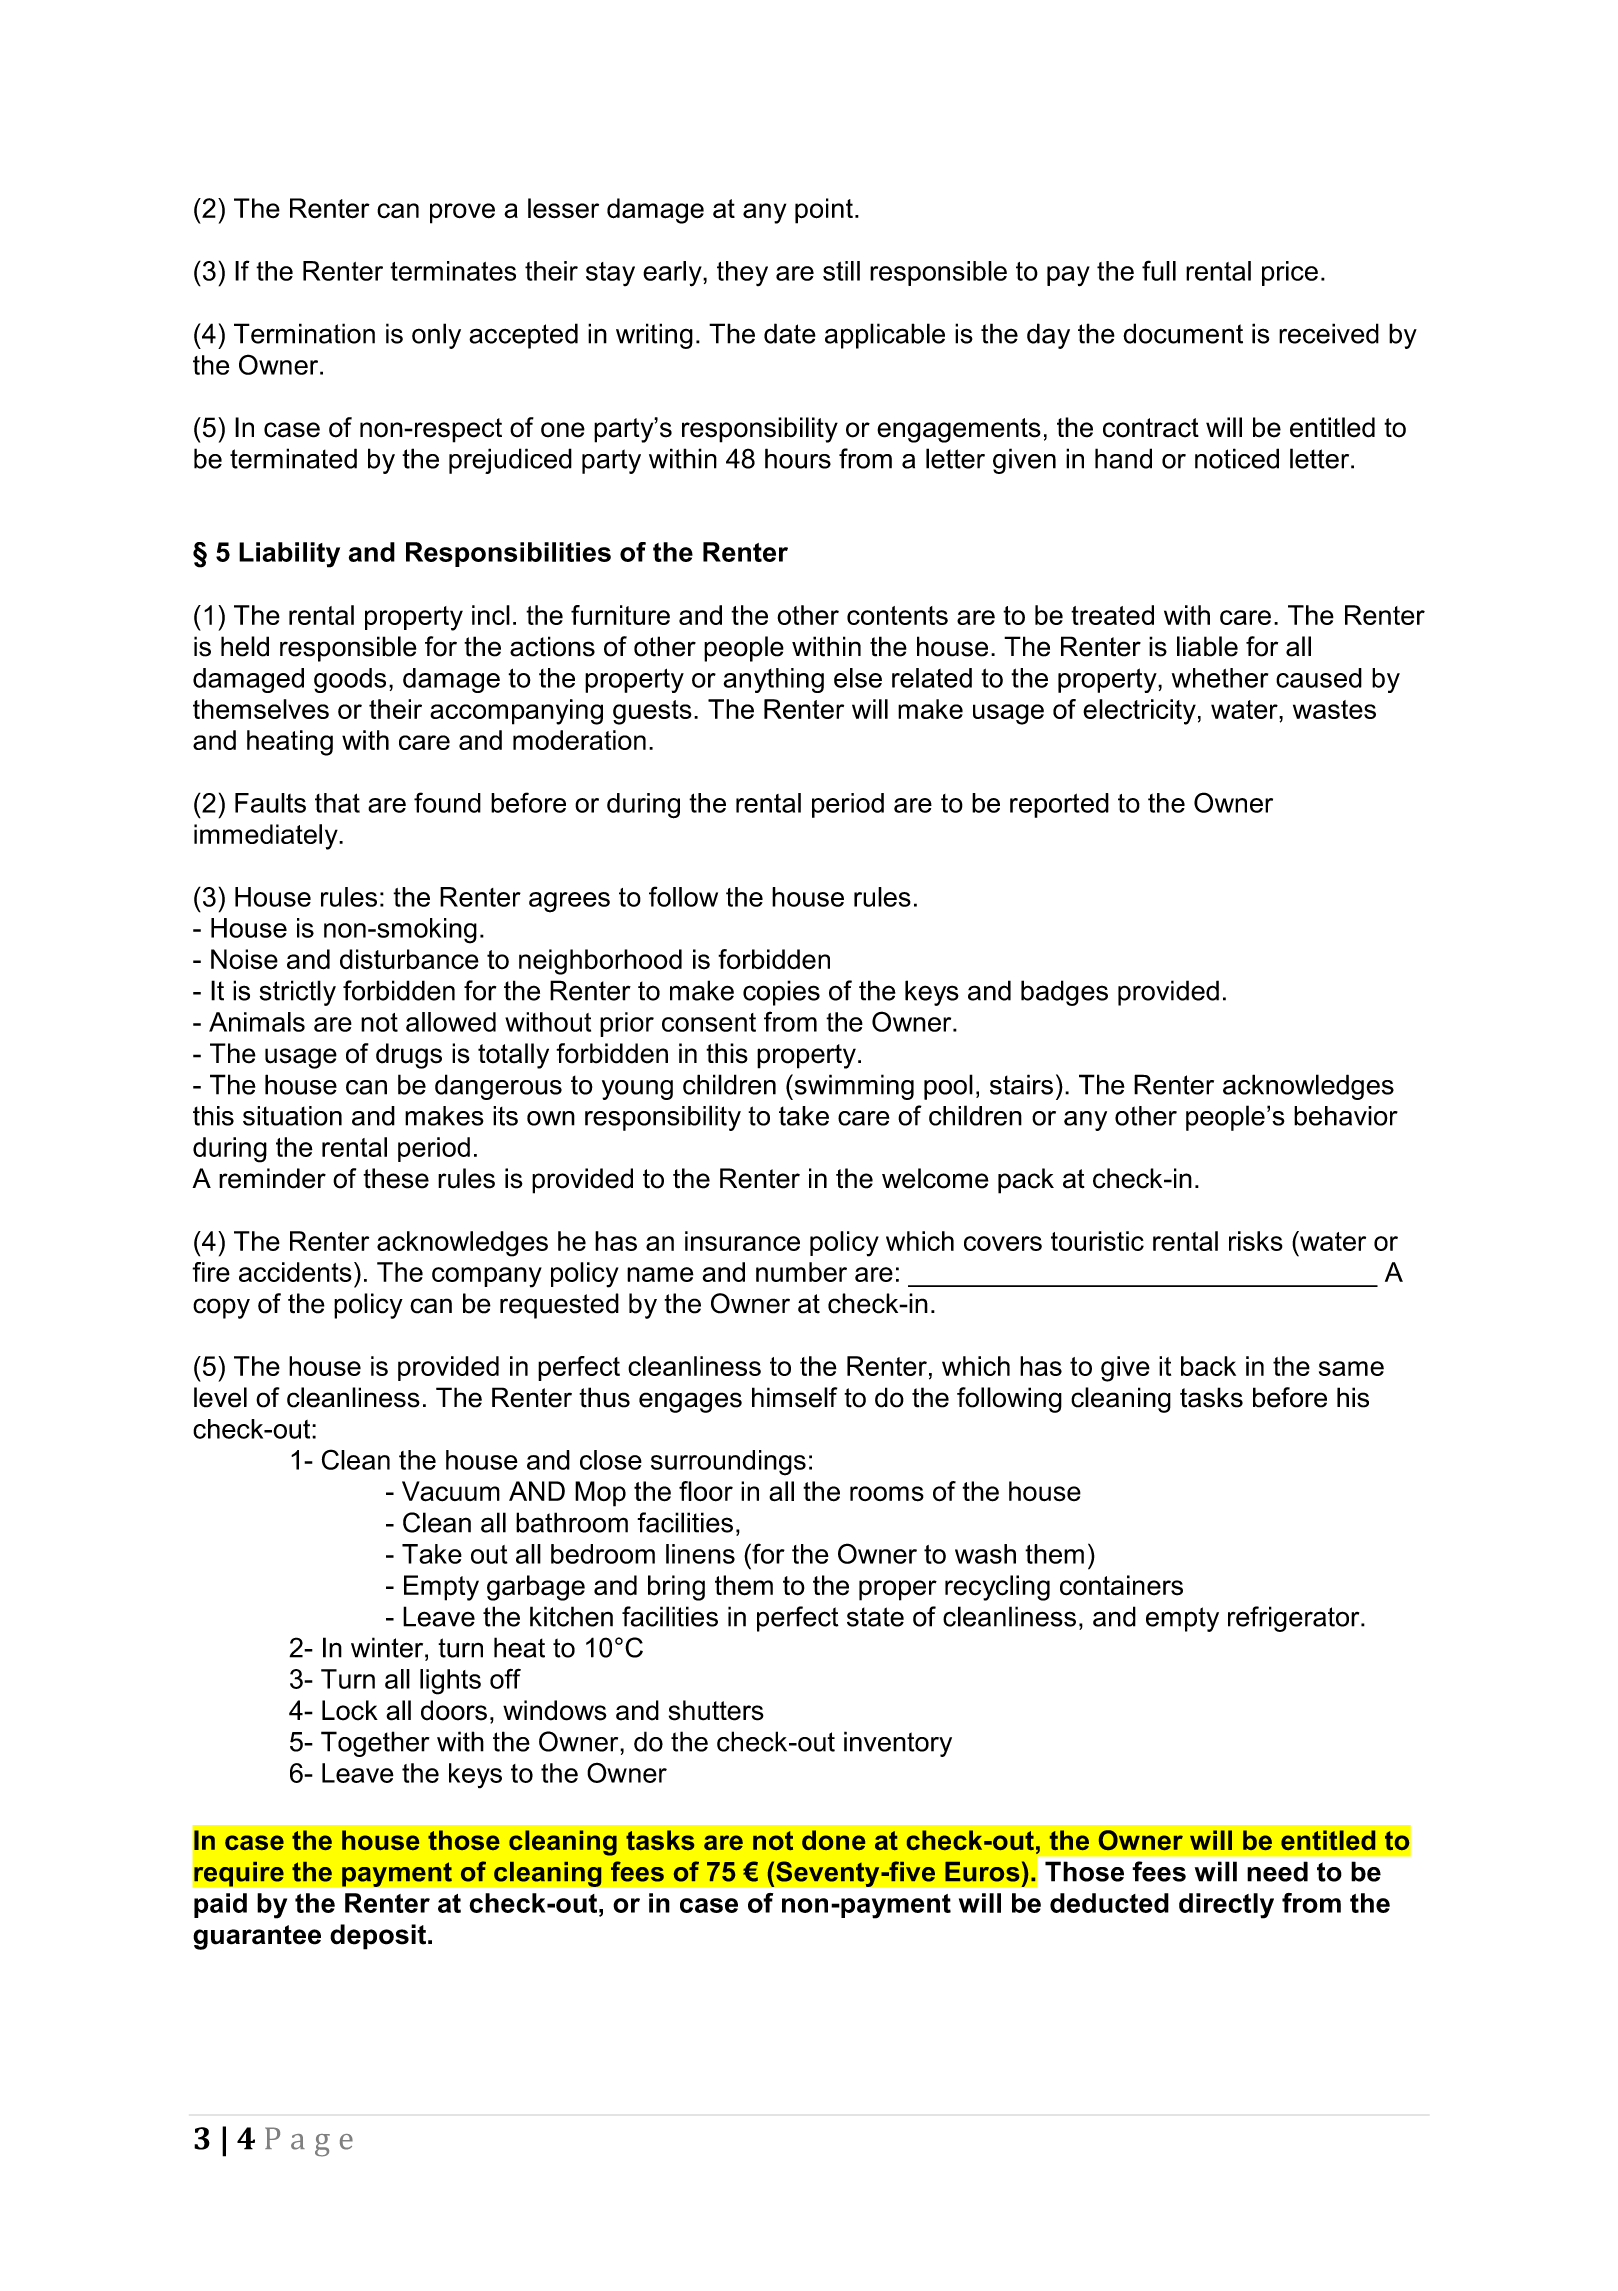 Image resolution: width=1618 pixels, height=2291 pixels. What do you see at coordinates (337, 803) in the document?
I see `that` at bounding box center [337, 803].
